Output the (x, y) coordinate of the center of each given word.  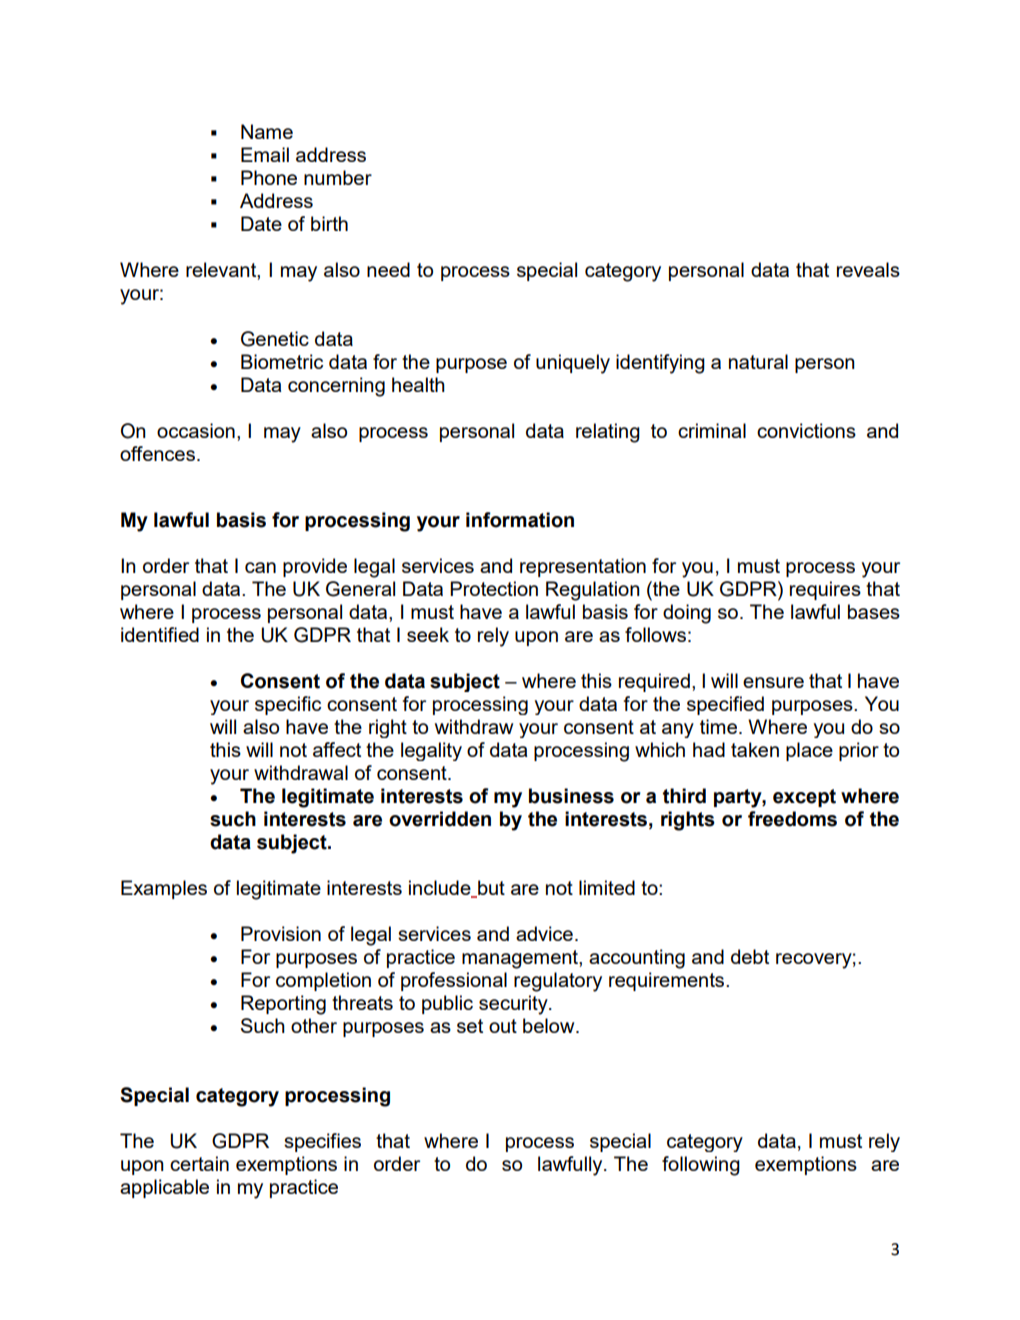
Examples (164, 889)
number (338, 177)
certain (199, 1163)
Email (265, 154)
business (571, 796)
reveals (868, 269)
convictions (806, 430)
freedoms (792, 819)
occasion (196, 430)
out (503, 1026)
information (520, 520)
